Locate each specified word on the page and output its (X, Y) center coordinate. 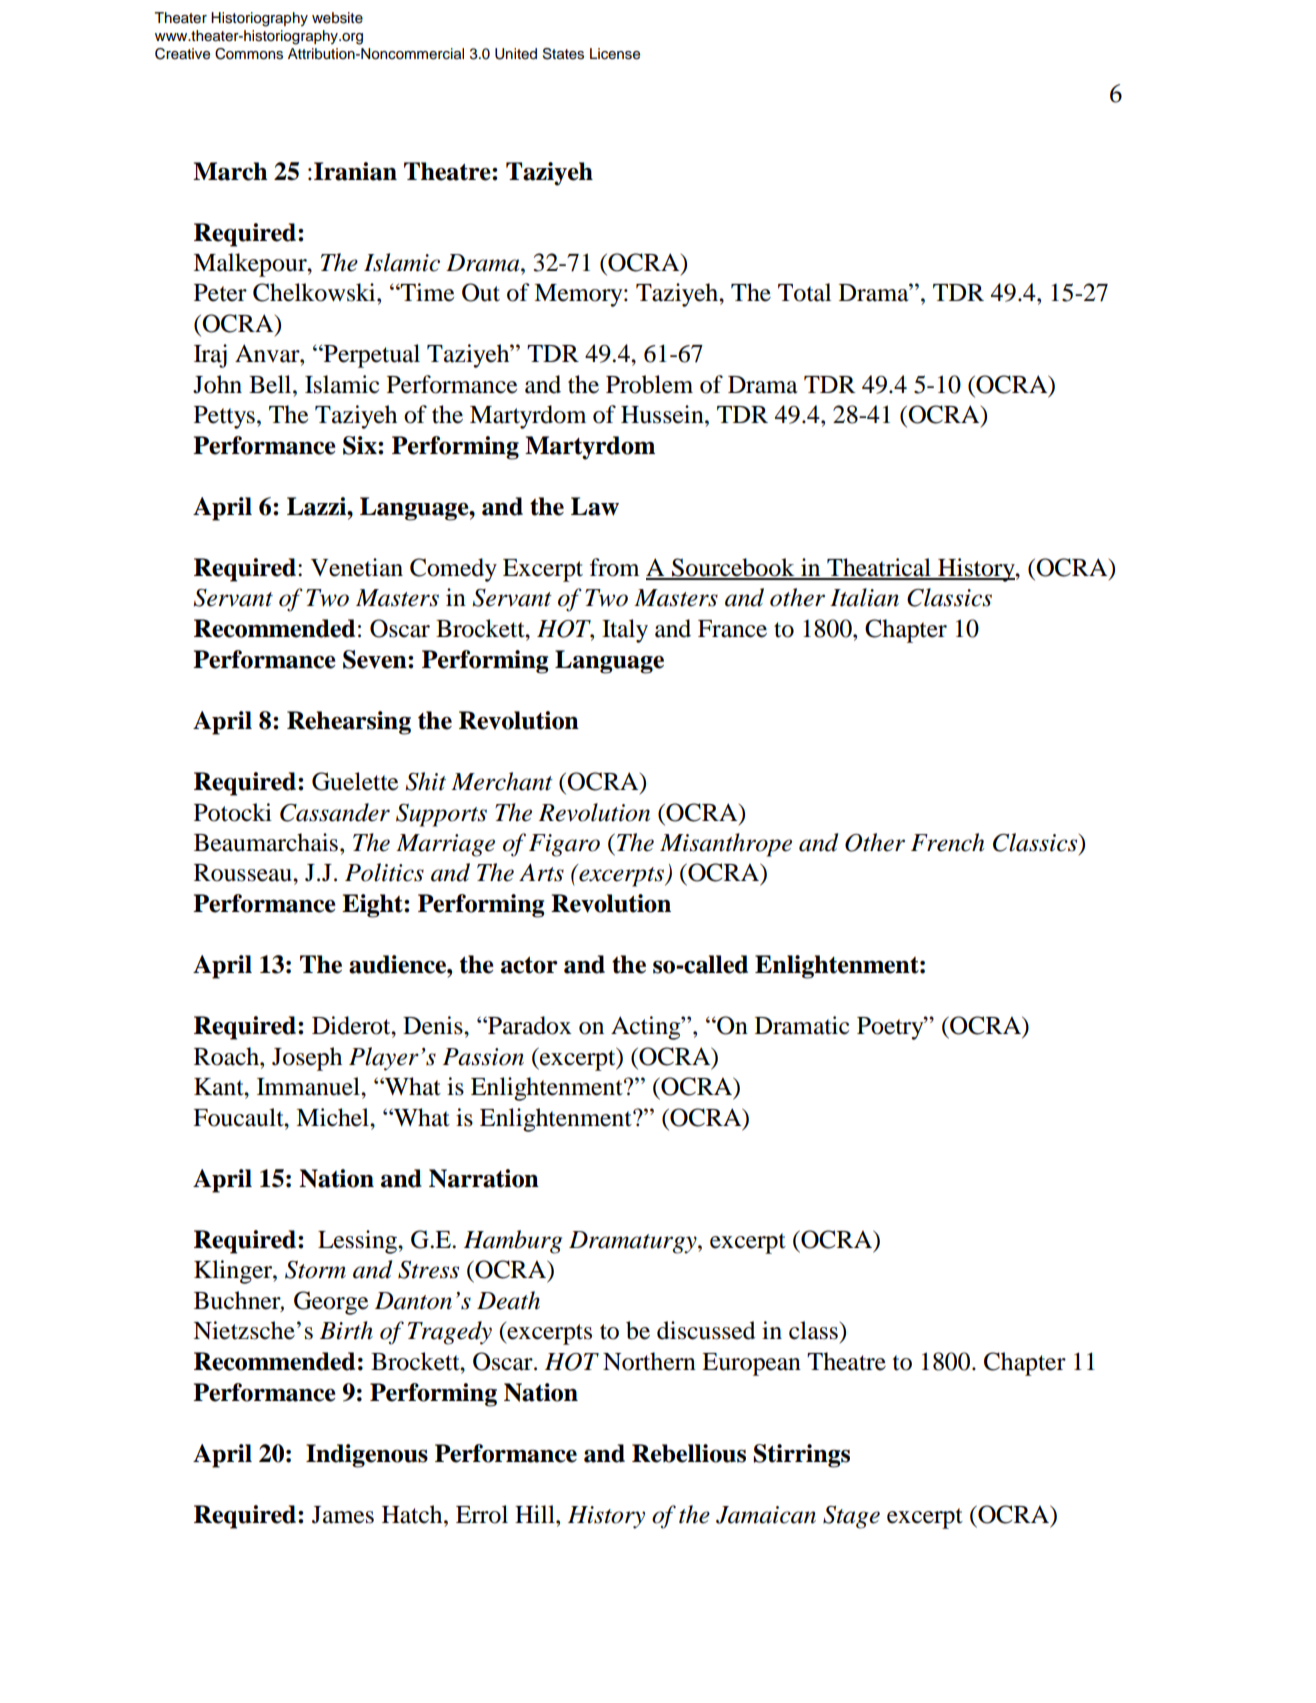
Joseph (307, 1059)
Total (804, 292)
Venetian (357, 567)
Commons (249, 54)
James (343, 1515)
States (563, 54)
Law (595, 506)
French (948, 842)
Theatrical (879, 568)
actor (529, 965)
